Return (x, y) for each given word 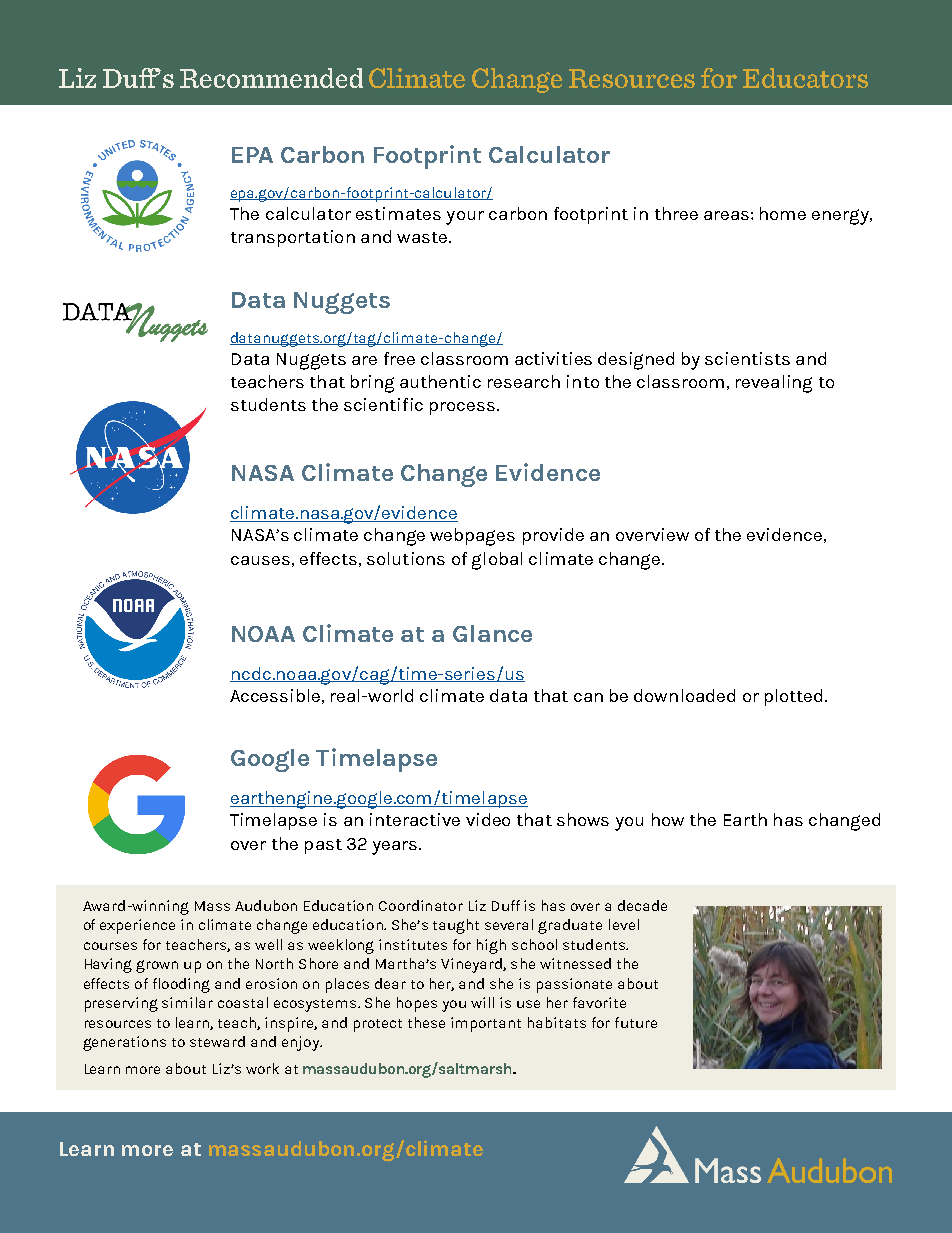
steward (217, 1041)
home (783, 213)
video (488, 819)
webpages (472, 537)
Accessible (275, 695)
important (486, 1024)
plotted (793, 697)
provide (553, 536)
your (465, 218)
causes (260, 560)
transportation (293, 238)
